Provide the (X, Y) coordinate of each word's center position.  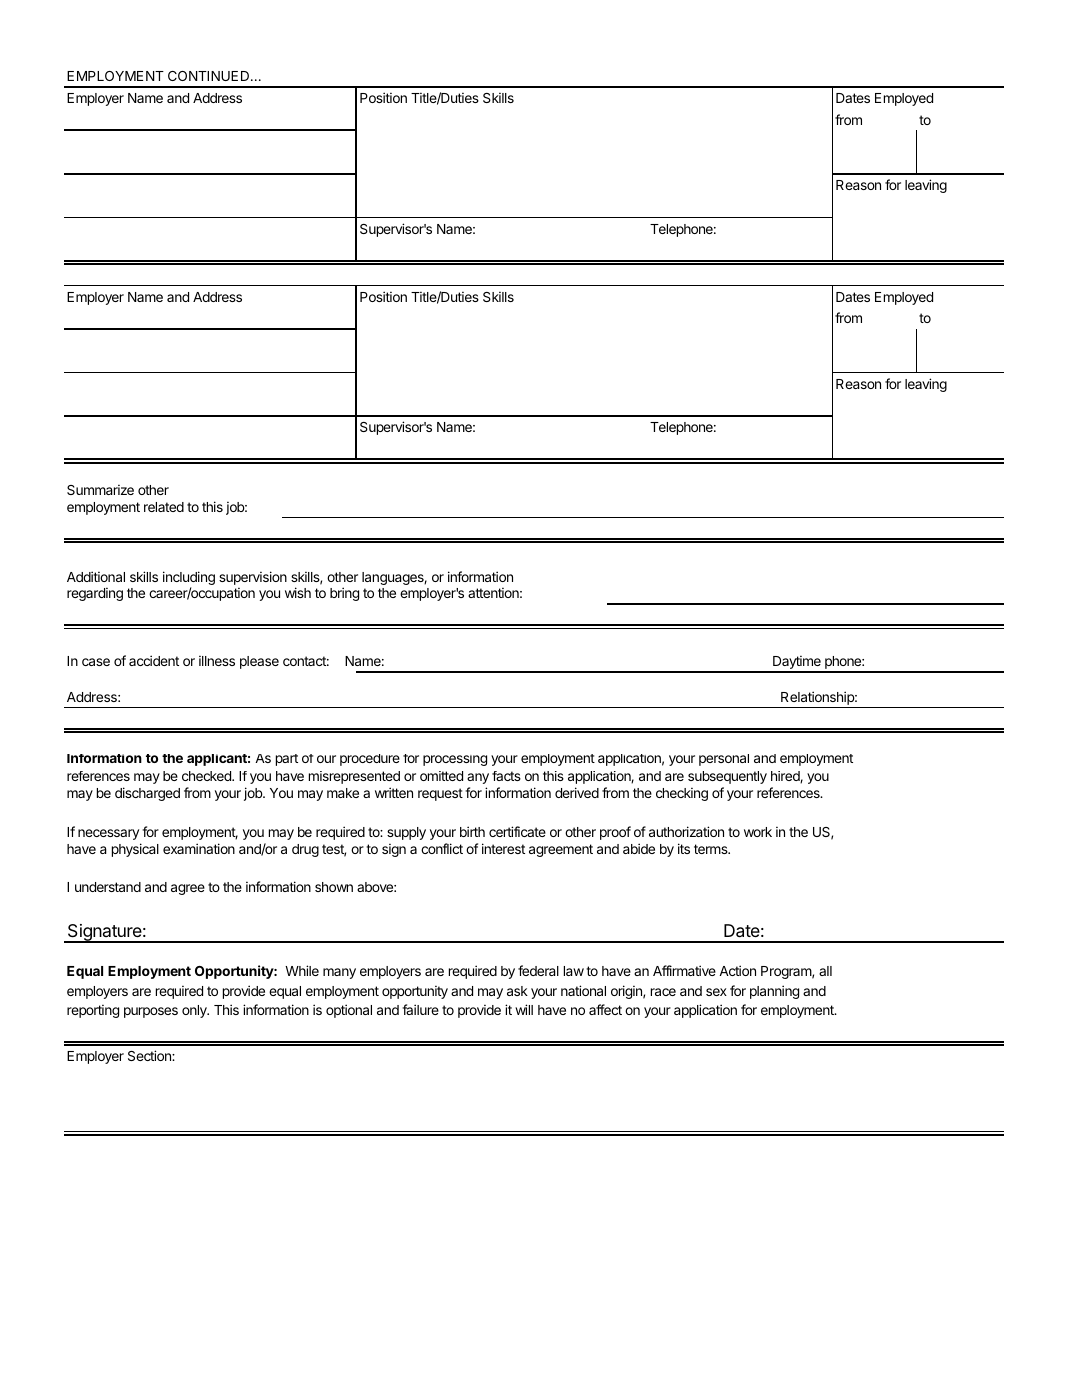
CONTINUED (210, 76)
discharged (147, 794)
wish (298, 592)
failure (420, 1009)
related (164, 507)
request (440, 794)
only (195, 1011)
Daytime (797, 663)
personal (724, 760)
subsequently (727, 777)
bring (344, 594)
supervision (253, 578)
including (189, 579)
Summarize (100, 489)
